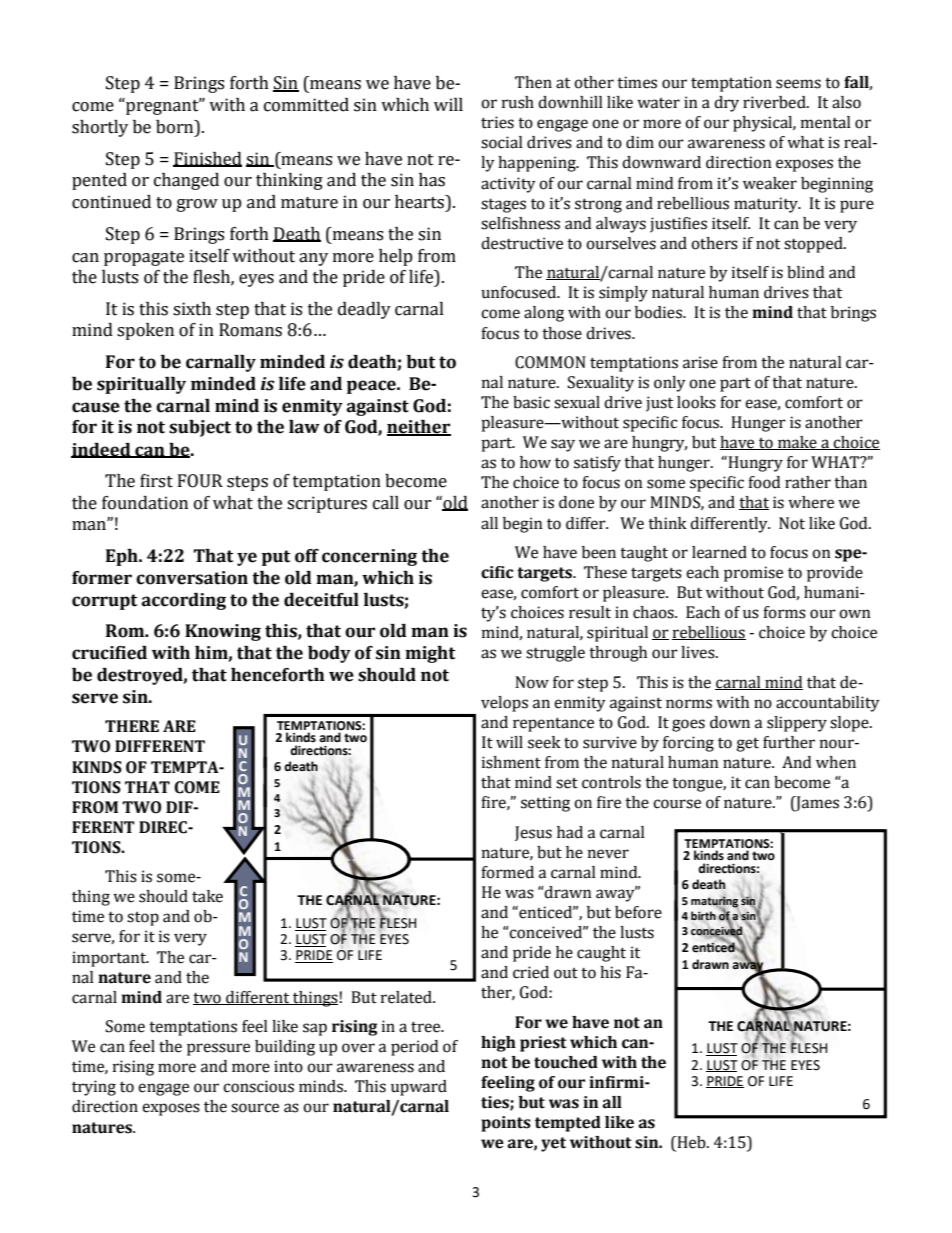 The image size is (952, 1233). What do you see at coordinates (497, 122) in the image?
I see `tries` at bounding box center [497, 122].
